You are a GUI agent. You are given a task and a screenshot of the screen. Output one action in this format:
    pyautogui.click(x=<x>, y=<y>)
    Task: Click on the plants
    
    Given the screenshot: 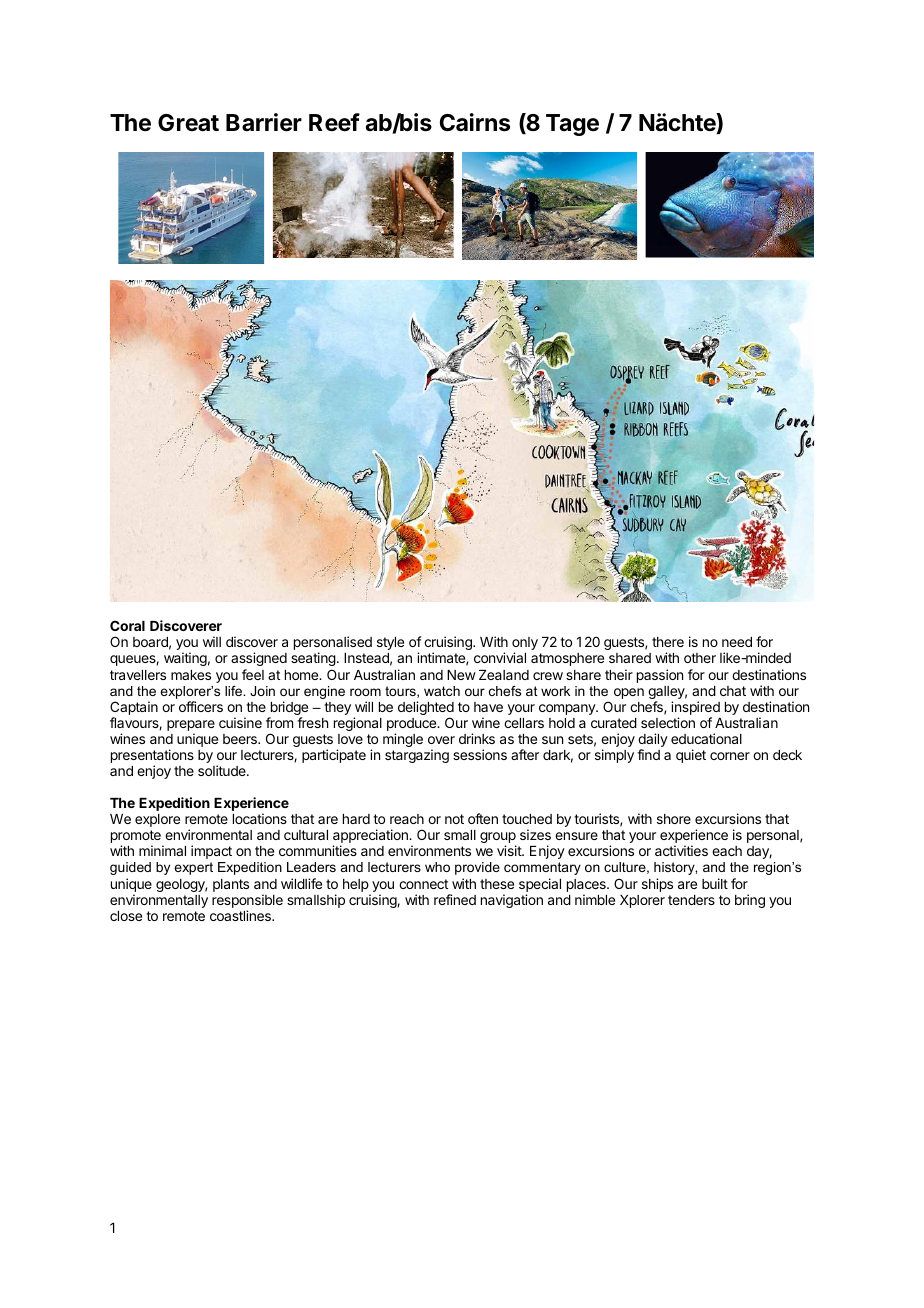 What is the action you would take?
    pyautogui.click(x=231, y=885)
